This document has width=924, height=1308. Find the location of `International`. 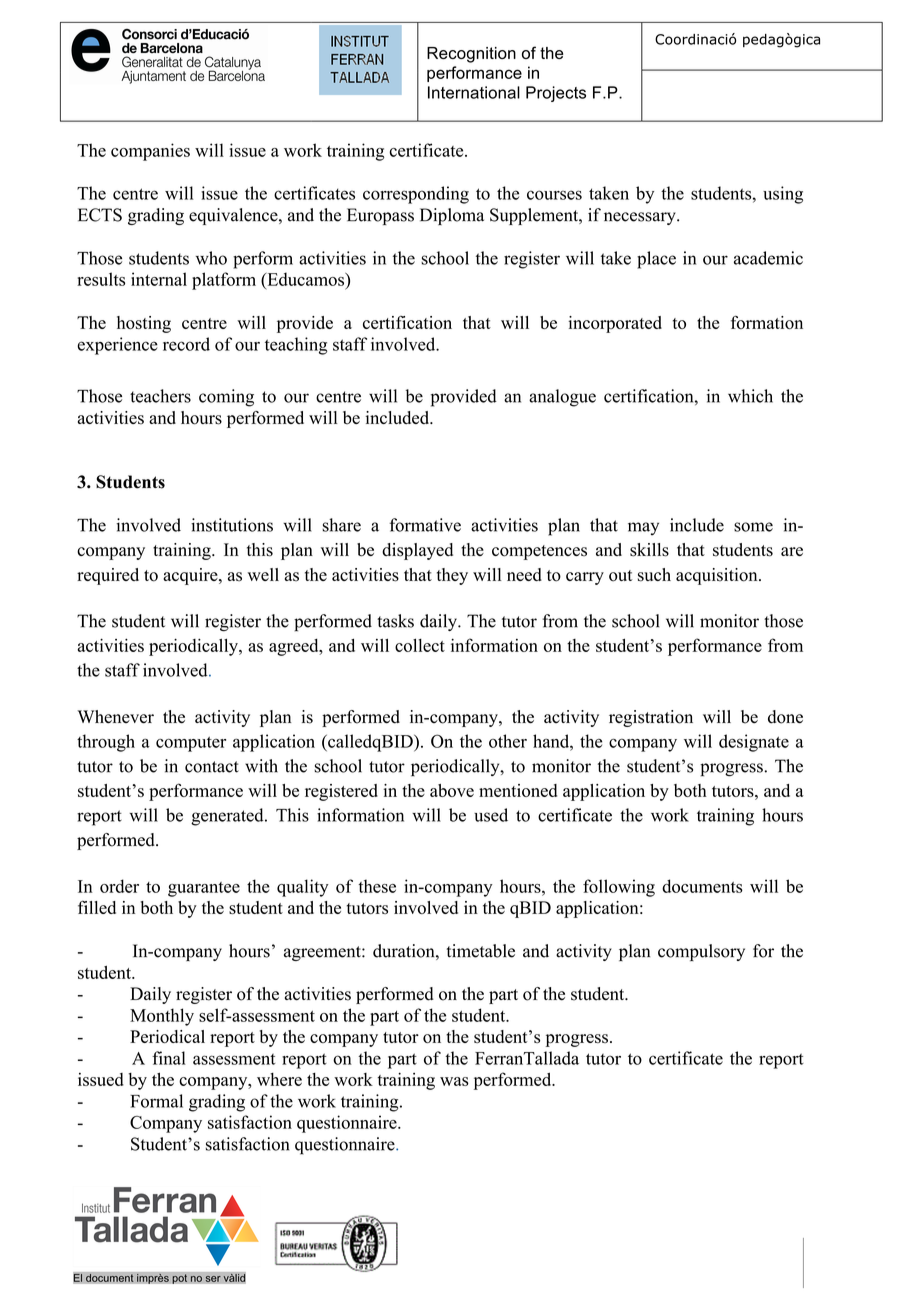

International is located at coordinates (474, 92).
